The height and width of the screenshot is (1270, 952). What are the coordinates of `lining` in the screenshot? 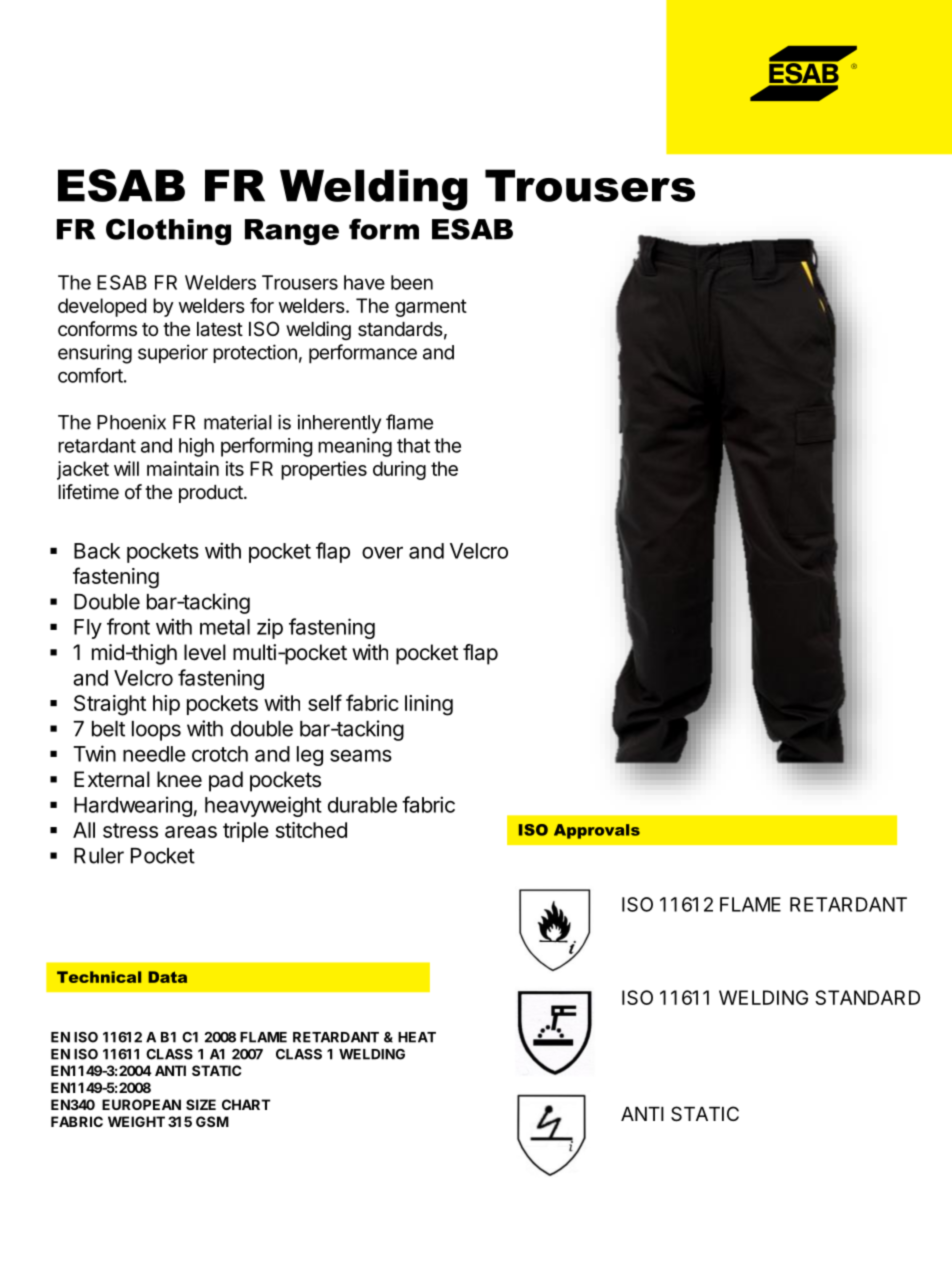 It's located at (429, 705).
